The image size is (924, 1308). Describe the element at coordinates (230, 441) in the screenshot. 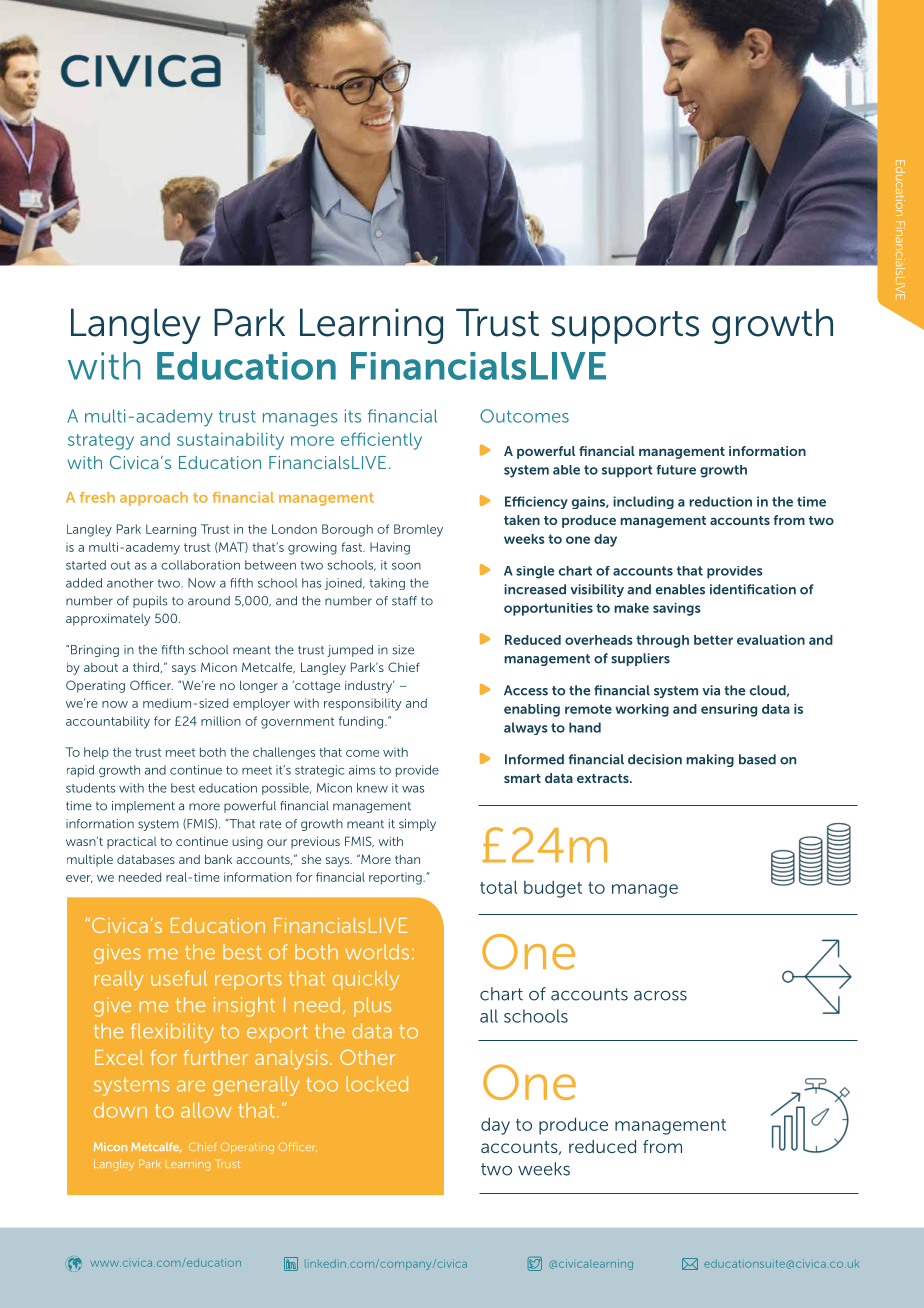

I see `sustainability` at that location.
